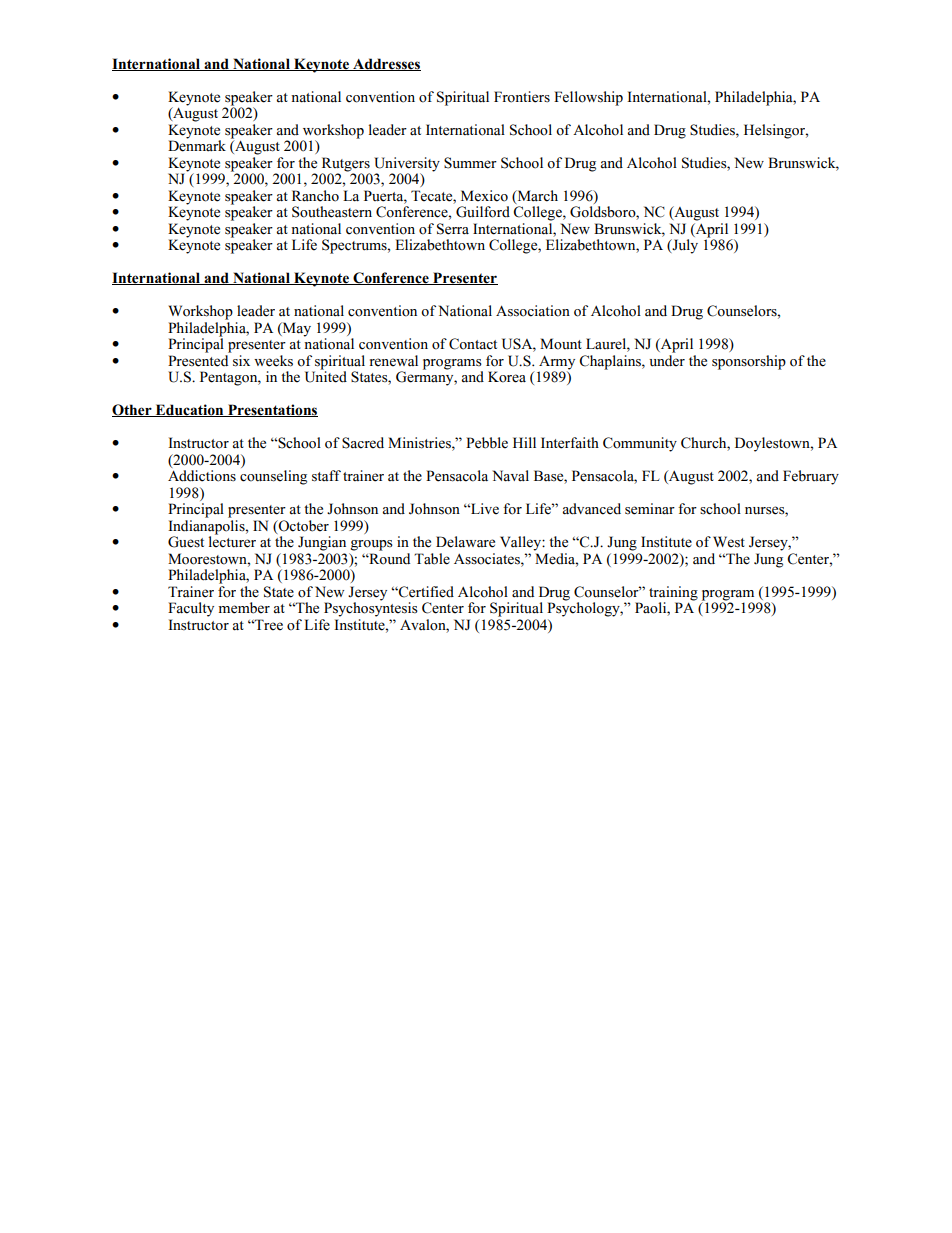 Image resolution: width=952 pixels, height=1233 pixels. What do you see at coordinates (425, 592) in the screenshot?
I see `Certified` at bounding box center [425, 592].
